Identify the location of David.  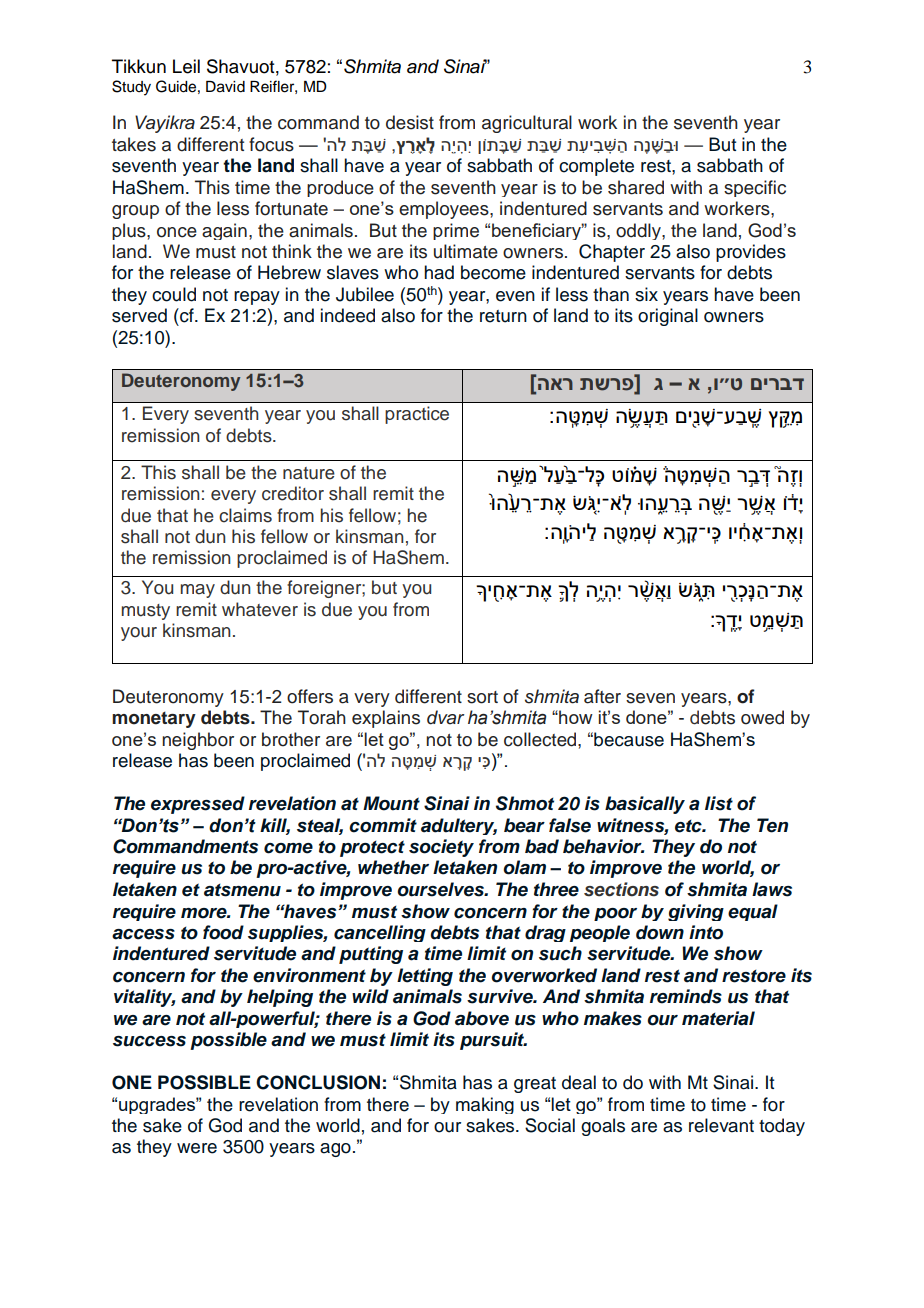
(225, 87).
